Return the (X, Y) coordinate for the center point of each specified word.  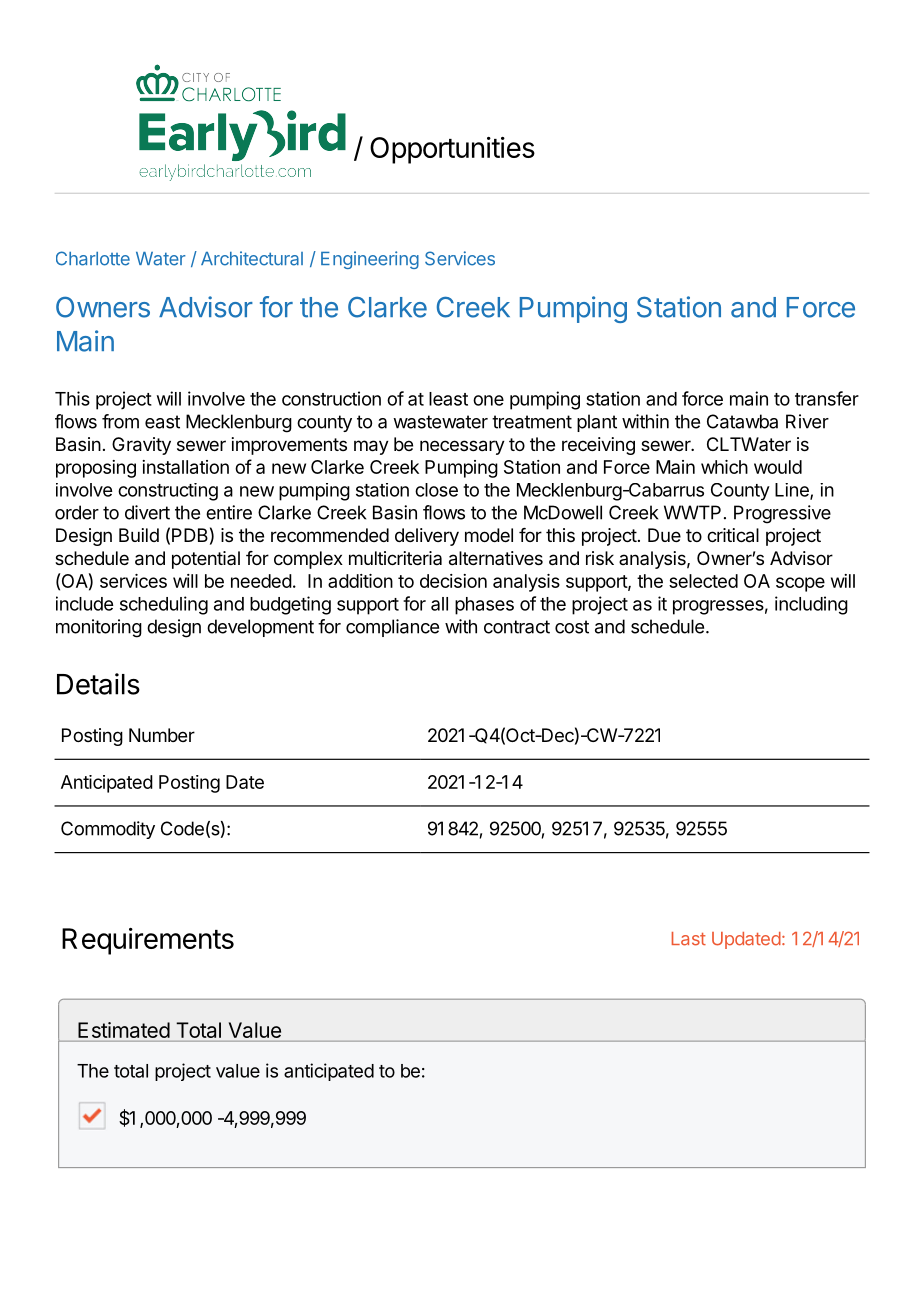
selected (703, 581)
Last (689, 939)
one (488, 400)
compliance (392, 628)
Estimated (124, 1030)
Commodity (108, 830)
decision (453, 581)
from (120, 421)
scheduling (164, 605)
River (807, 421)
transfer (827, 398)
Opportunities (452, 150)
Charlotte (93, 258)
